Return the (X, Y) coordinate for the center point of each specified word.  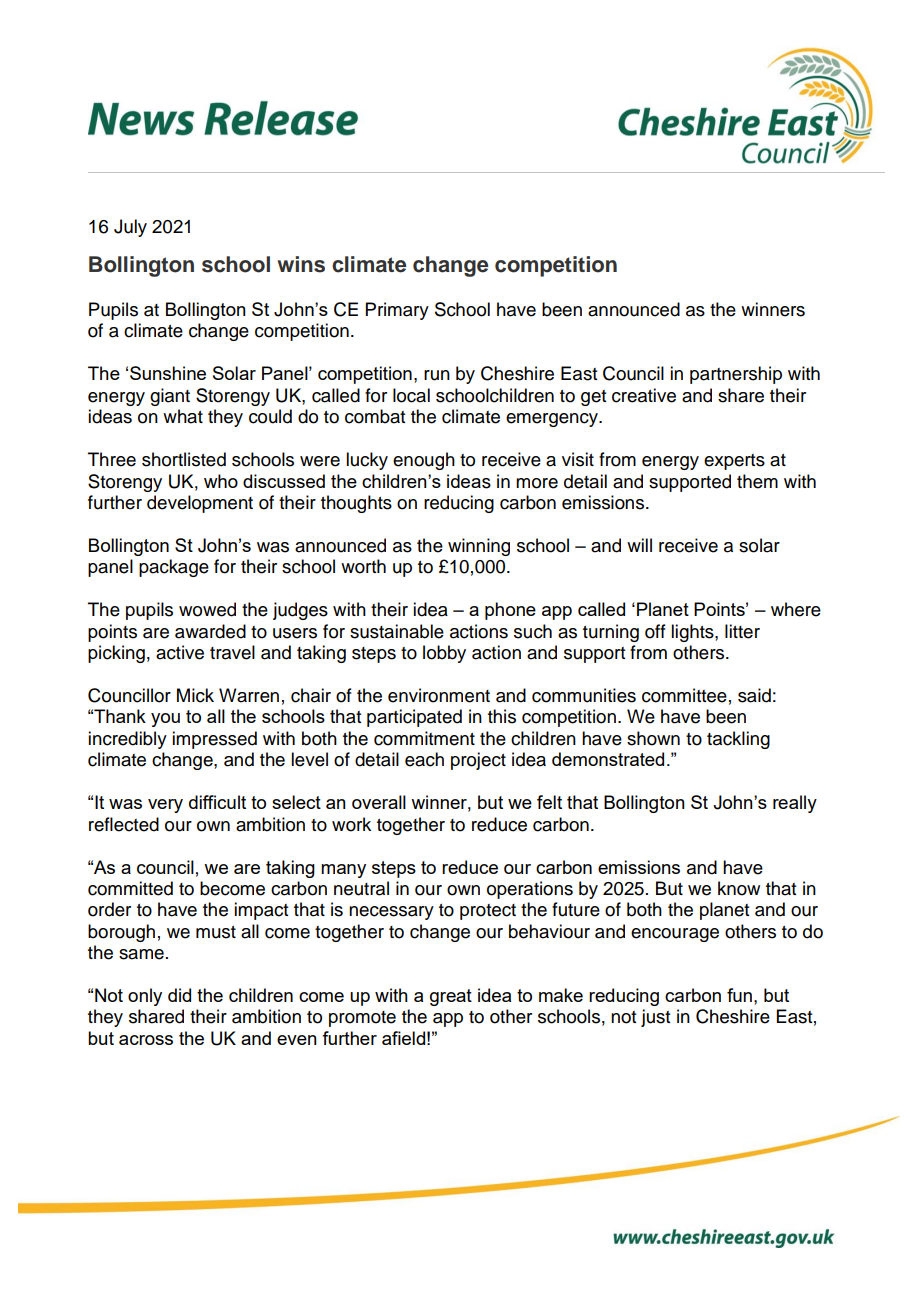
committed (130, 888)
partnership (736, 375)
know (739, 888)
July (130, 228)
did (179, 995)
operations (530, 890)
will (639, 545)
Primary (397, 311)
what (183, 416)
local (411, 395)
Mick (195, 695)
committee (684, 695)
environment (439, 695)
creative (644, 395)
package (174, 568)
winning (479, 547)
